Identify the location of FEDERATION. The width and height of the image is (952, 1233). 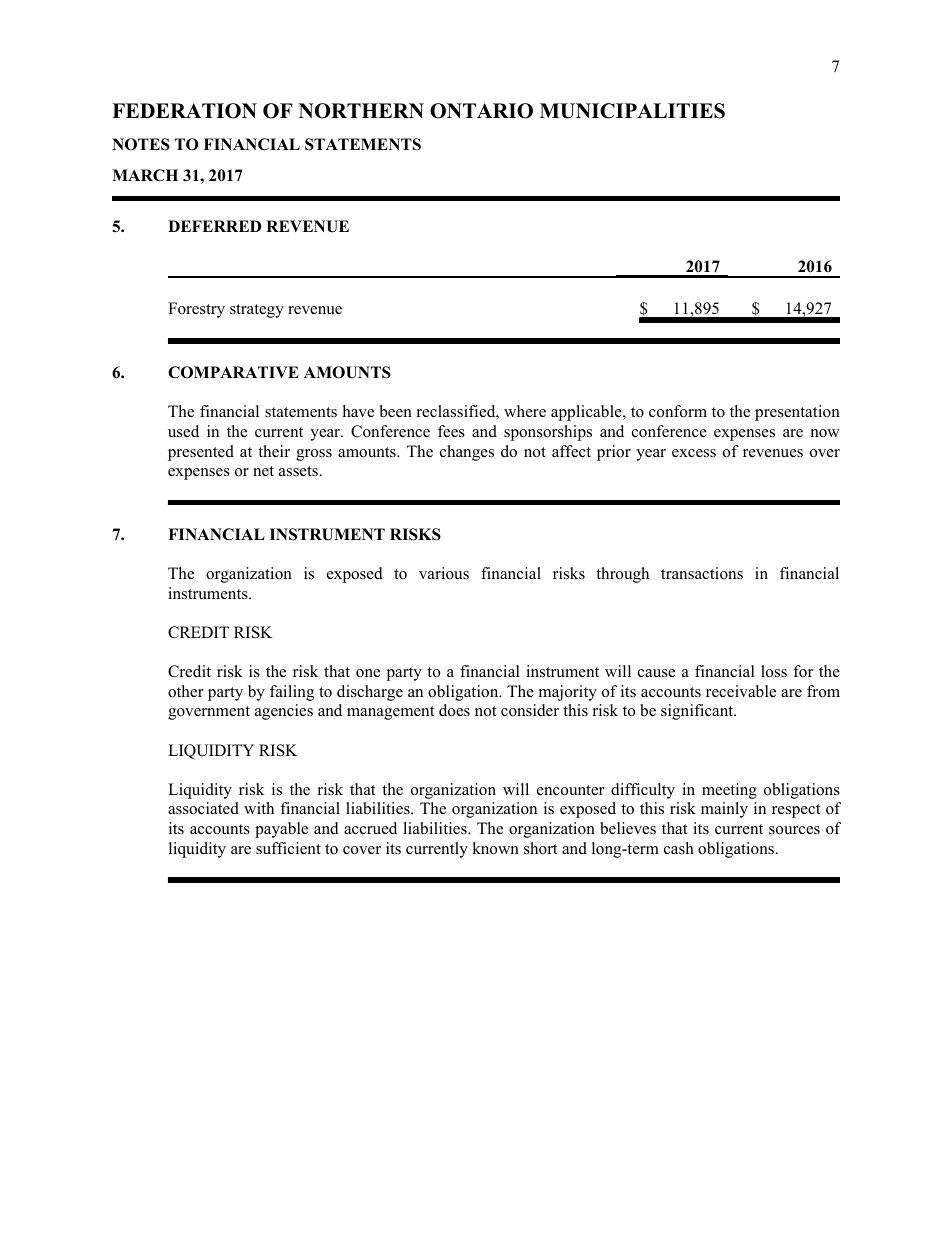
(184, 111).
